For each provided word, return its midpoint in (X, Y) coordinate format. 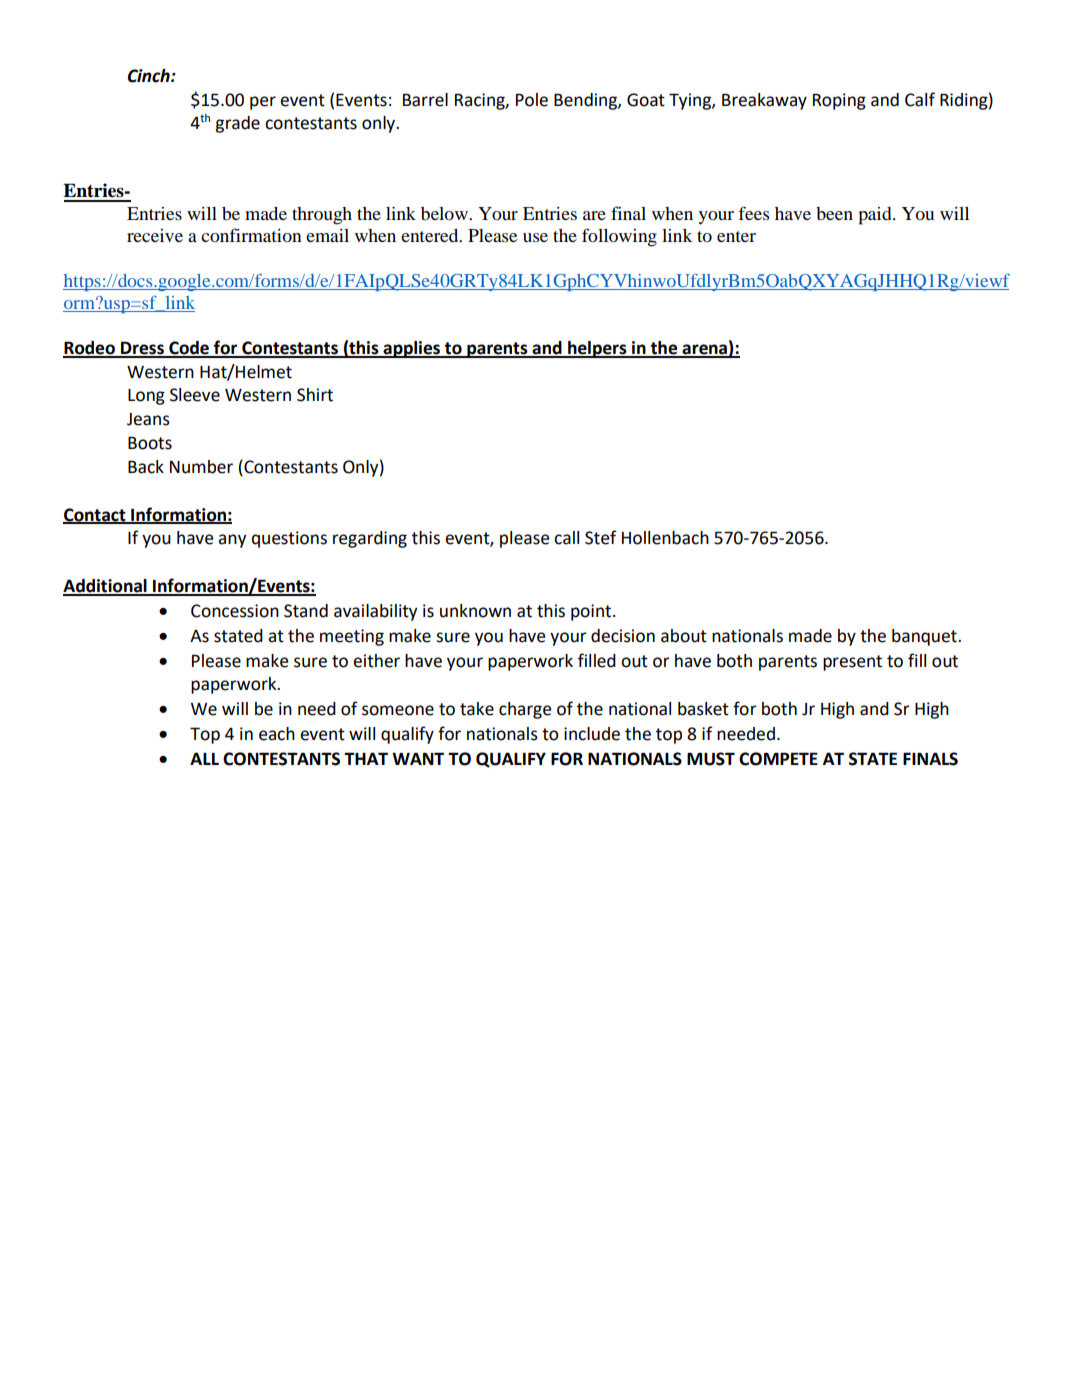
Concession (235, 611)
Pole (532, 100)
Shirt (315, 395)
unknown (475, 611)
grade (237, 124)
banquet (925, 637)
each (277, 734)
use (535, 237)
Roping (839, 101)
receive (155, 235)
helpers (597, 349)
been (834, 213)
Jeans (148, 419)
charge (525, 710)
